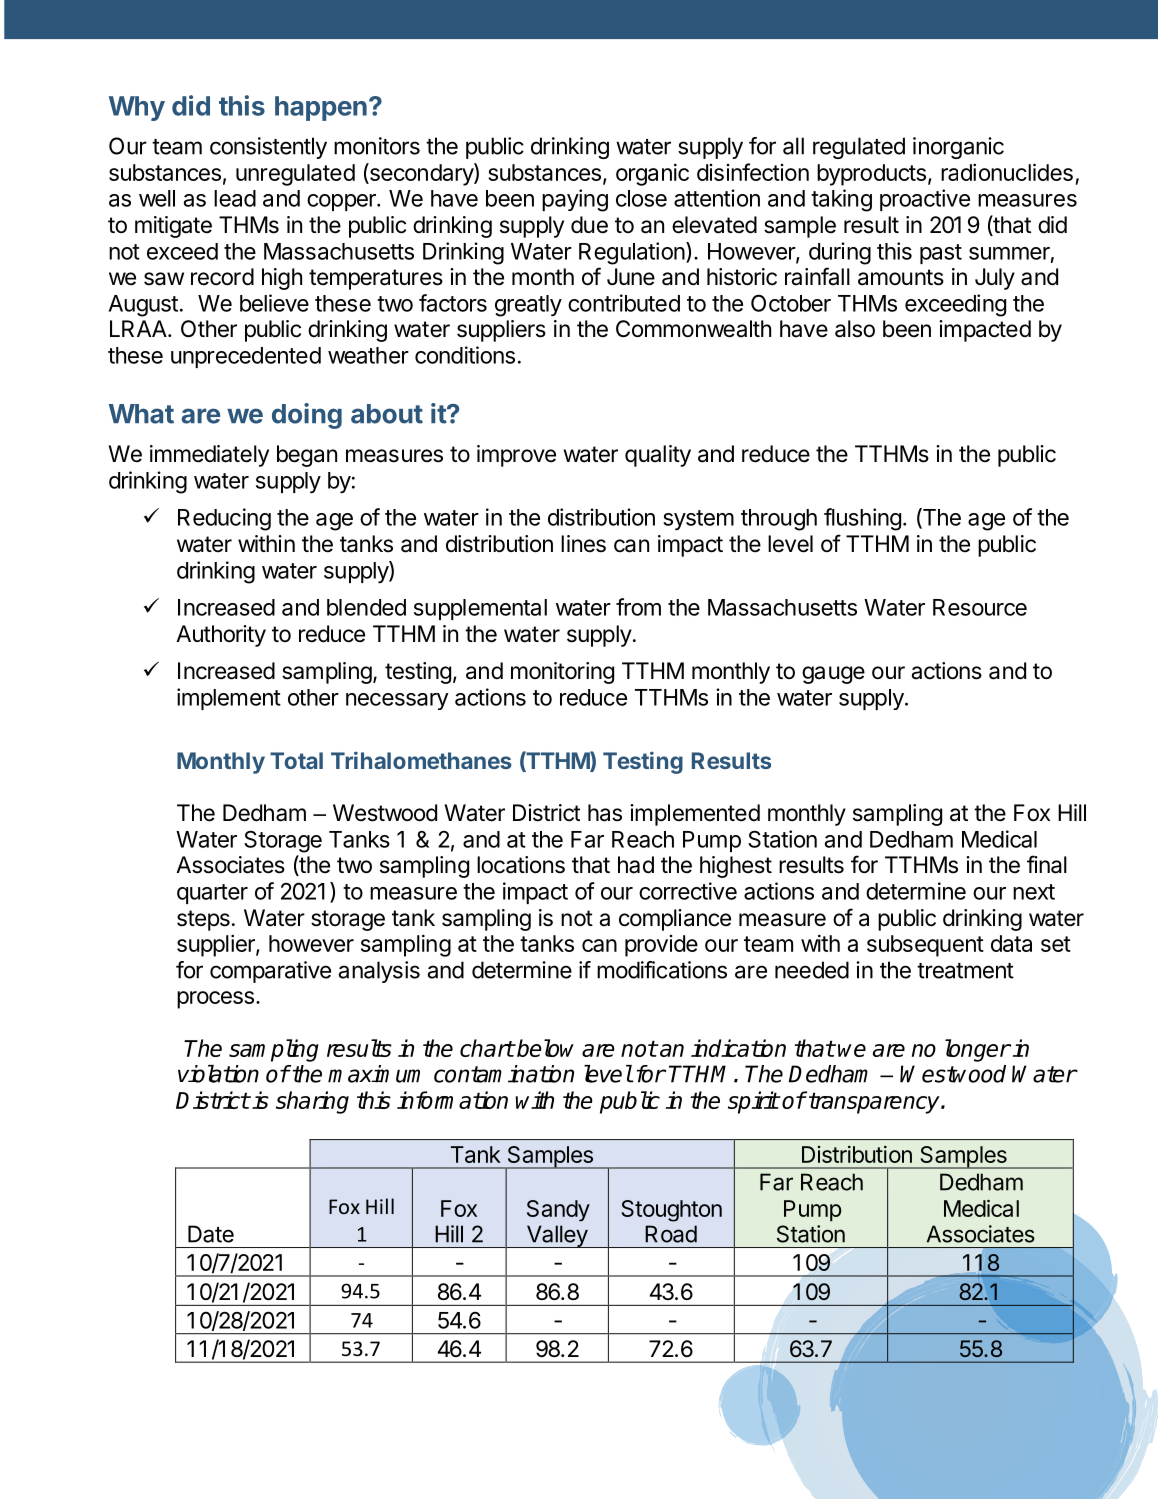 This page has height=1499, width=1158. What do you see at coordinates (268, 148) in the page?
I see `consistently` at bounding box center [268, 148].
